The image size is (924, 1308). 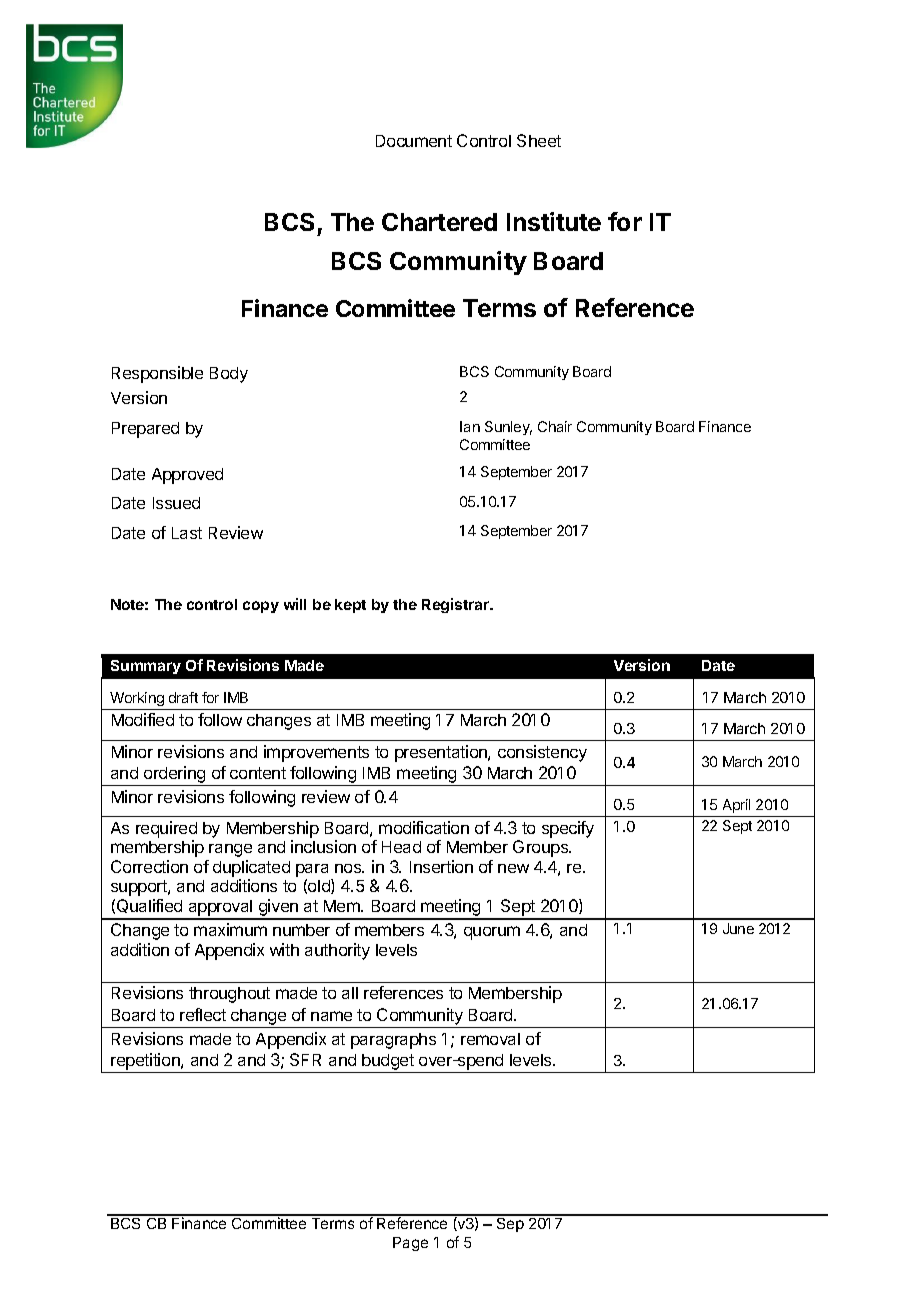 What do you see at coordinates (183, 697) in the page?
I see `draft` at bounding box center [183, 697].
